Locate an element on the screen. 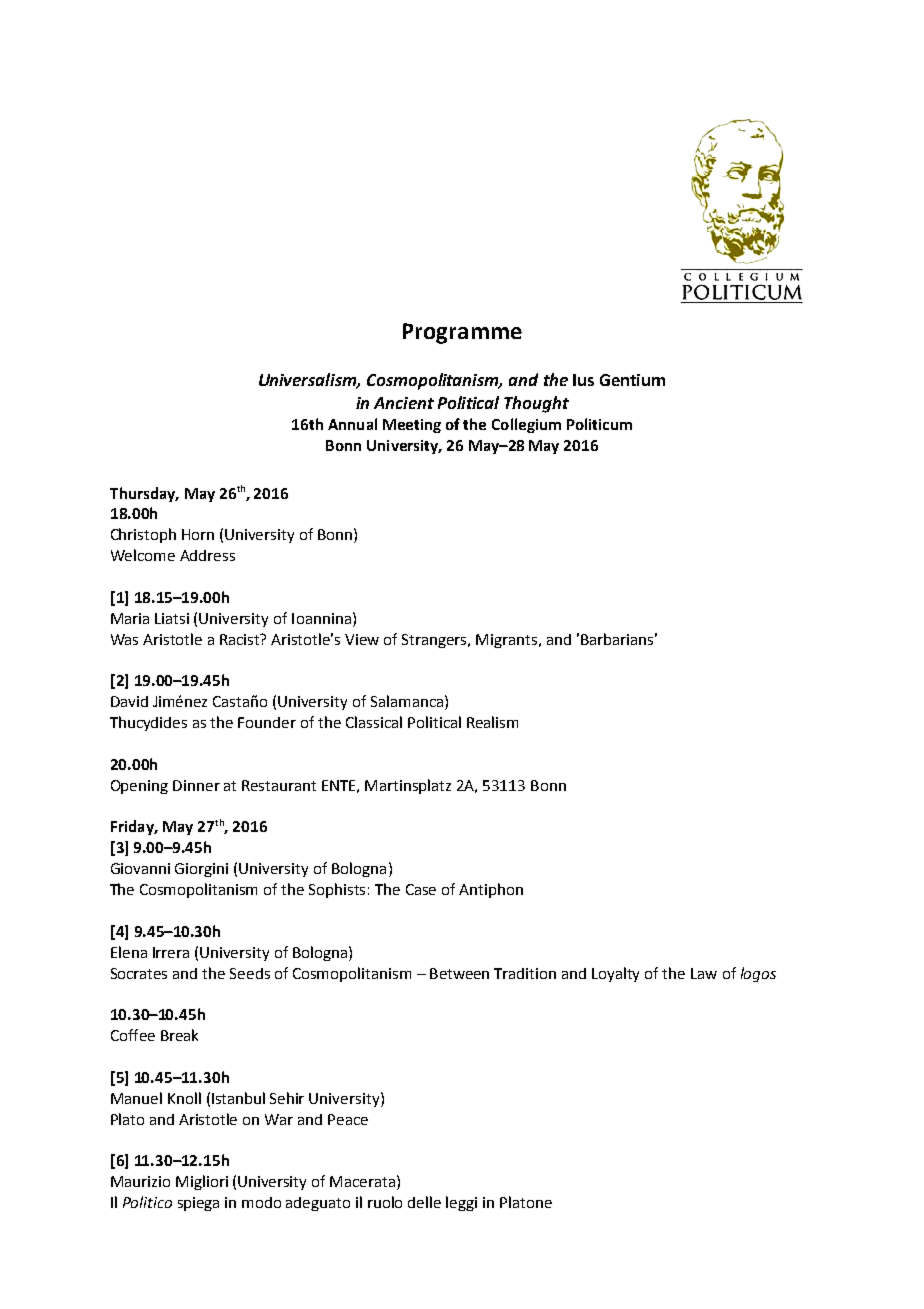 Image resolution: width=924 pixels, height=1309 pixels. Case is located at coordinates (421, 889).
